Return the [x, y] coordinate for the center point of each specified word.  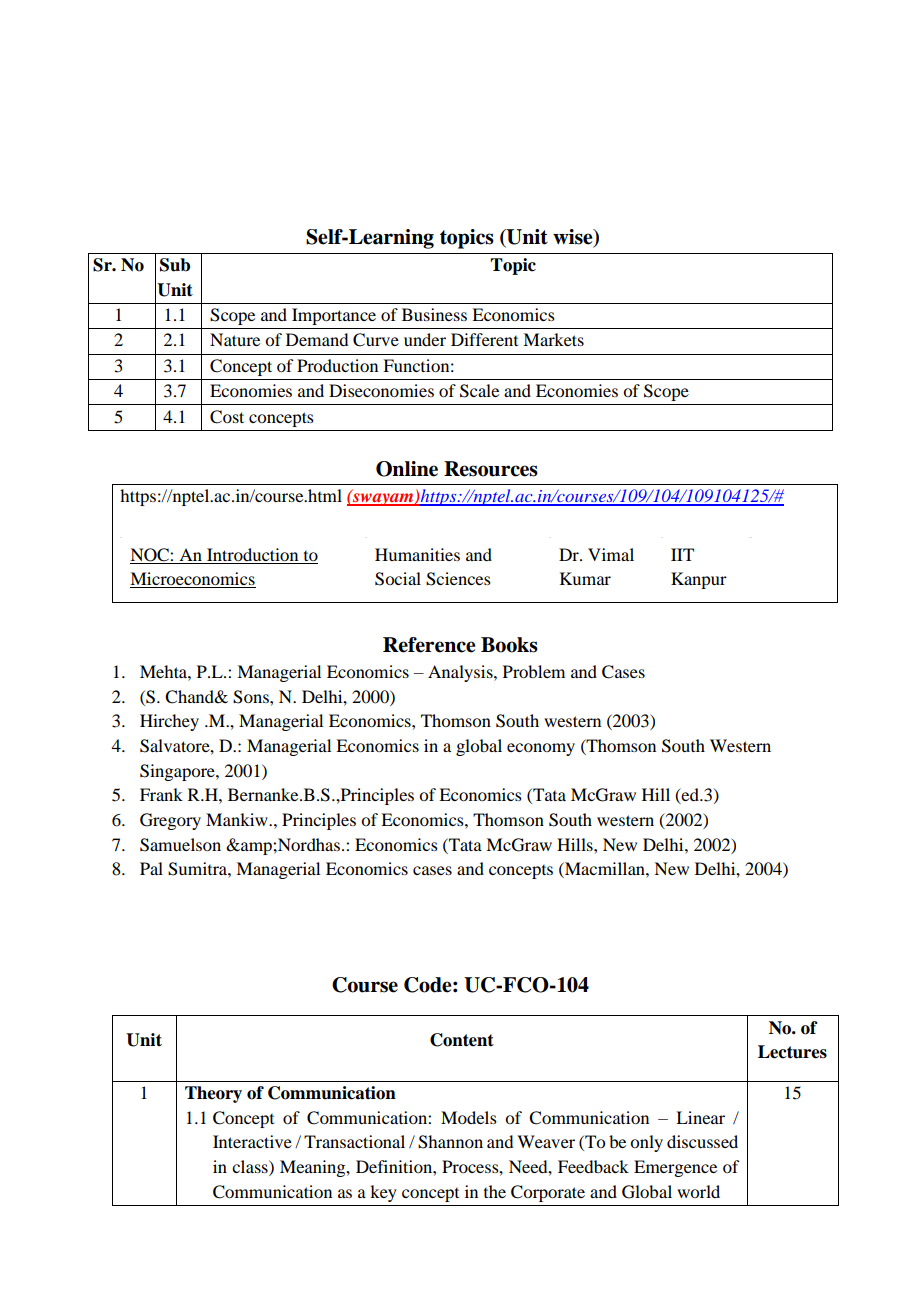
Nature [235, 339]
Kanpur [699, 580]
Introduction [252, 554]
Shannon [450, 1142]
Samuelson [180, 845]
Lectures [792, 1052]
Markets [553, 339]
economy [541, 749]
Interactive [252, 1141]
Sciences [458, 579]
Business [434, 314]
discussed [702, 1141]
